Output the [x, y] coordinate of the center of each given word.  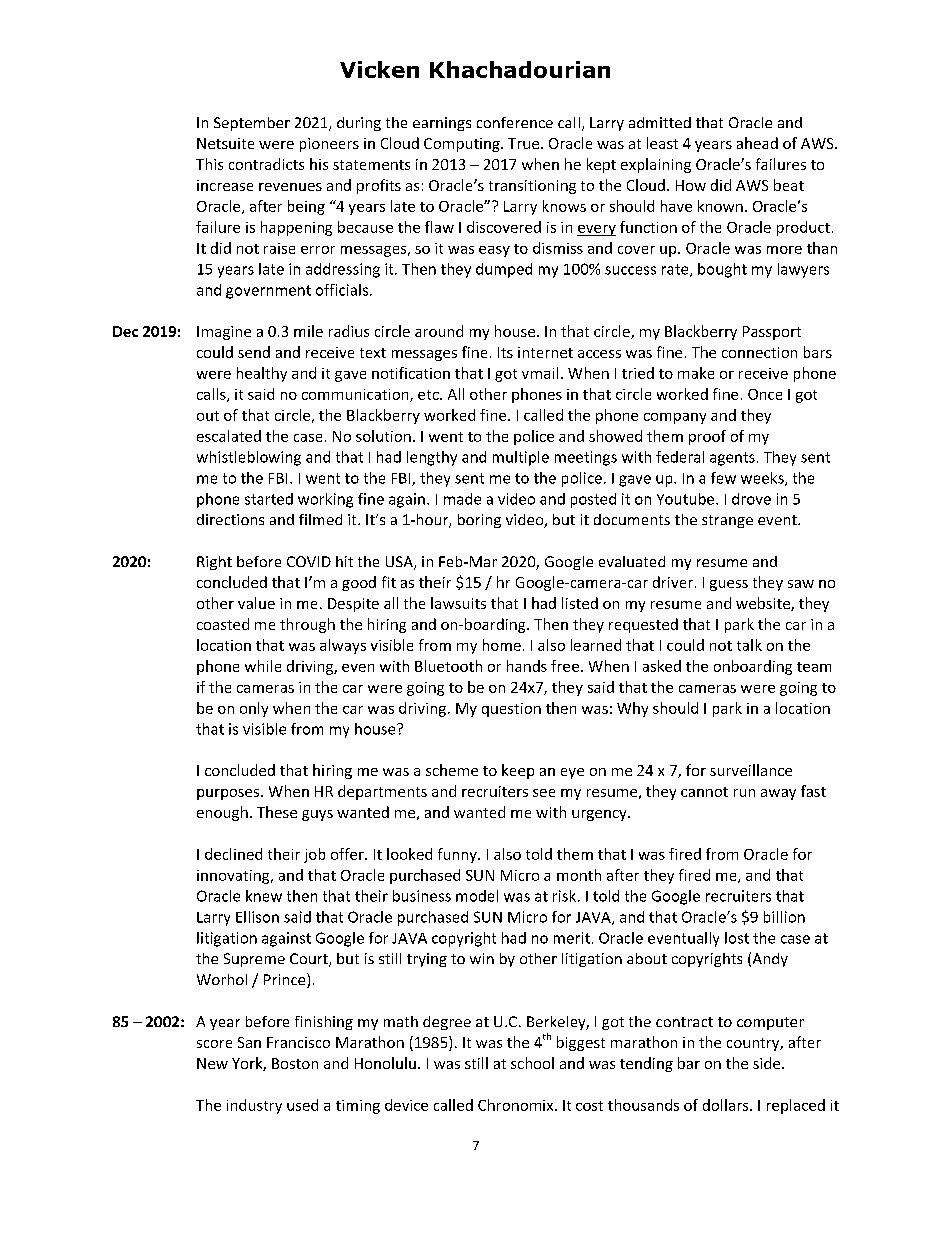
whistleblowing [249, 458]
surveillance [751, 770]
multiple [521, 458]
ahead [757, 143]
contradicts [266, 164]
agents [732, 459]
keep [518, 771]
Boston [295, 1063]
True [523, 143]
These [277, 812]
